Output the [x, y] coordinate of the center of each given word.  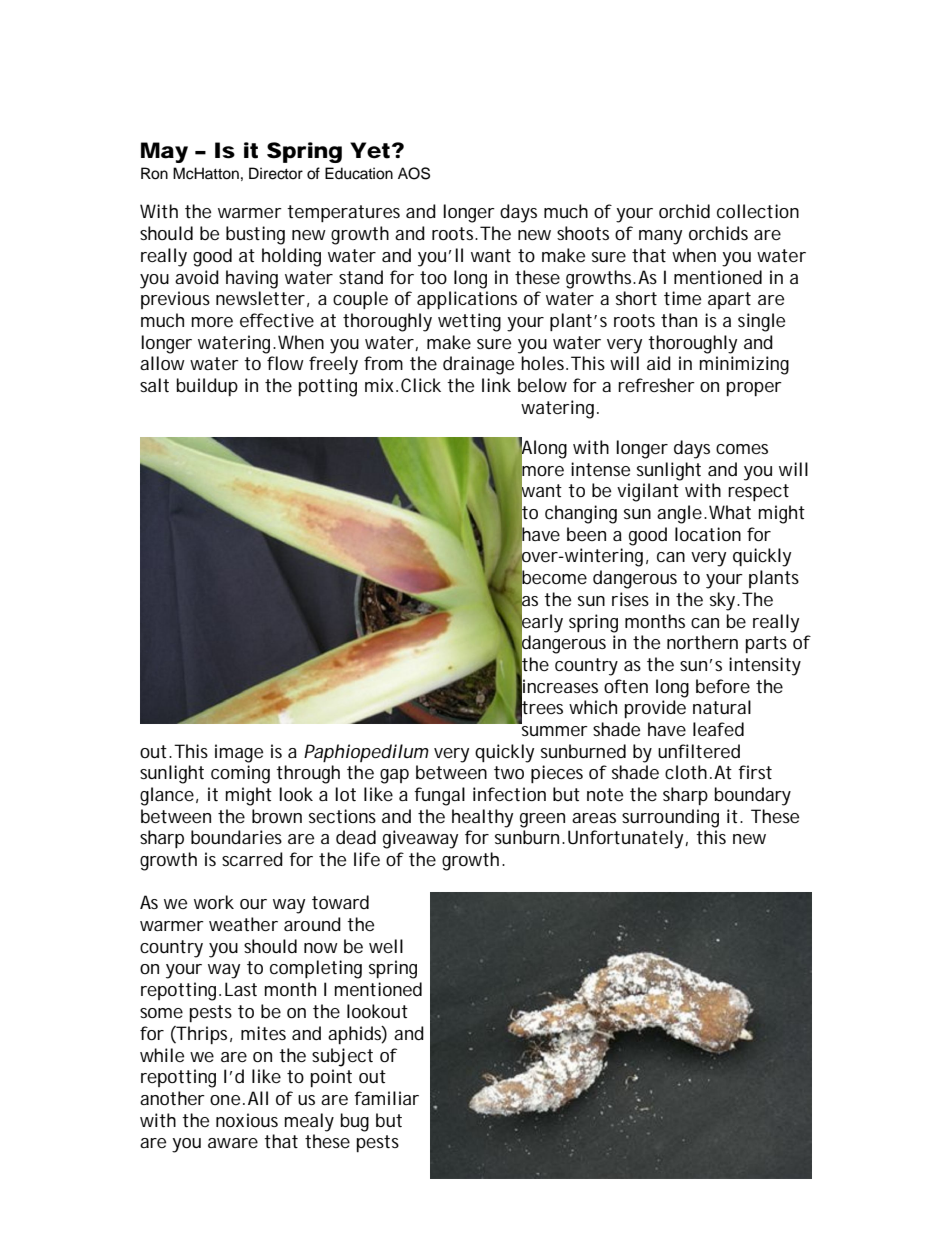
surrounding [670, 818]
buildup [207, 387]
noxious [247, 1120]
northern [702, 642]
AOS [414, 173]
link [496, 385]
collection [758, 211]
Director [276, 173]
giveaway [420, 839]
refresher [656, 385]
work [214, 902]
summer [555, 731]
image [239, 753]
